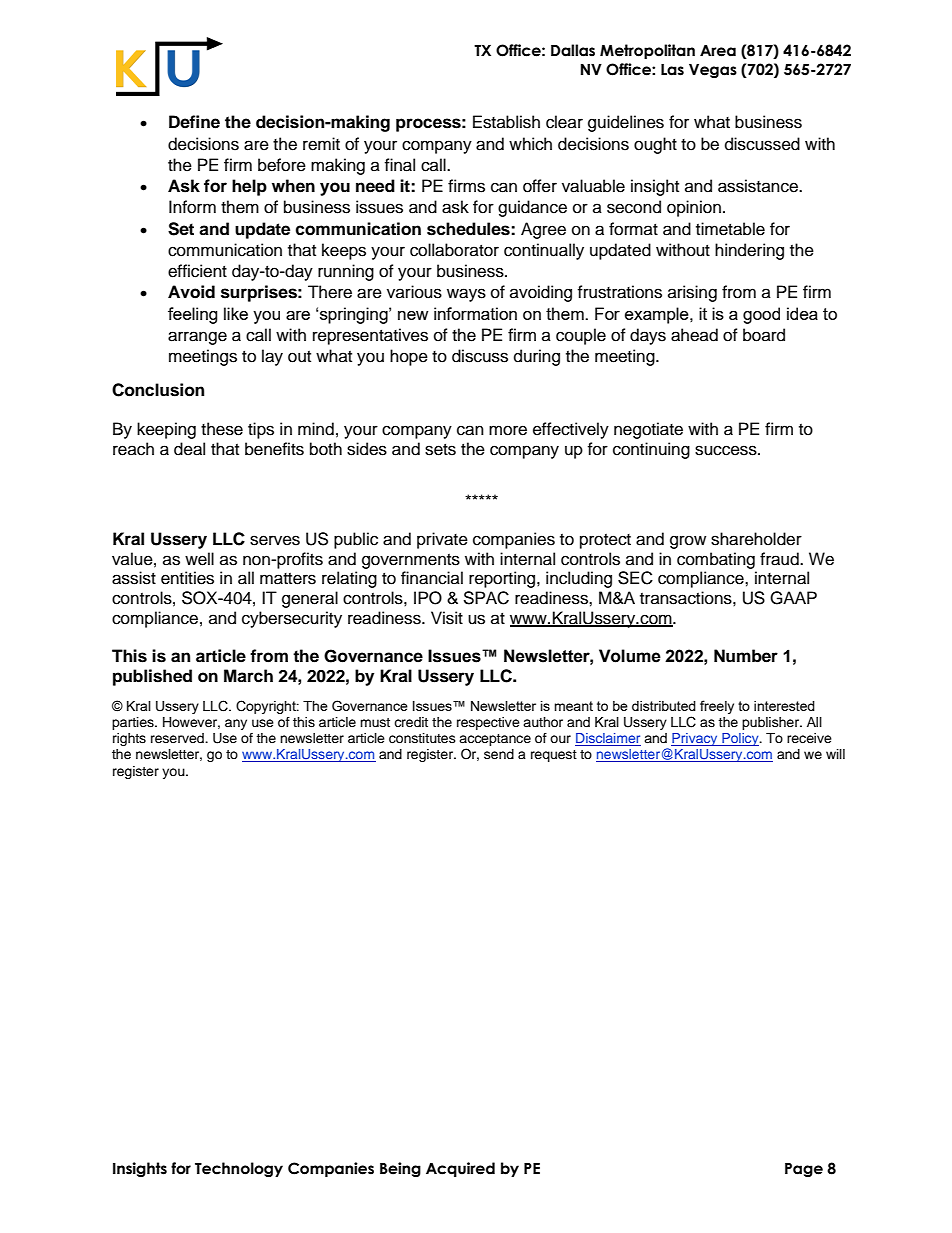  What do you see at coordinates (129, 739) in the screenshot?
I see `rights` at bounding box center [129, 739].
